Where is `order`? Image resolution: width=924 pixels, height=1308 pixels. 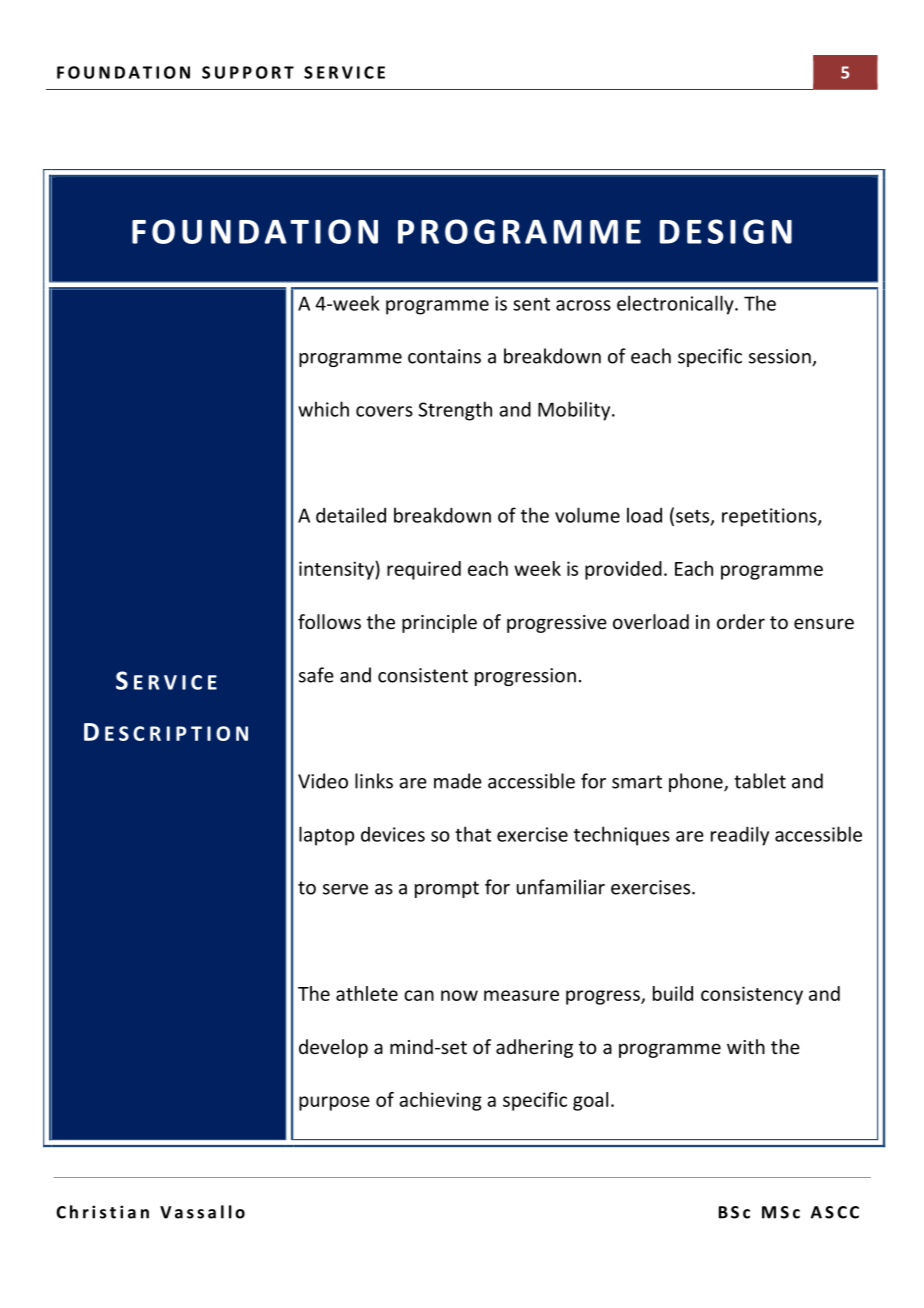 order is located at coordinates (741, 621).
